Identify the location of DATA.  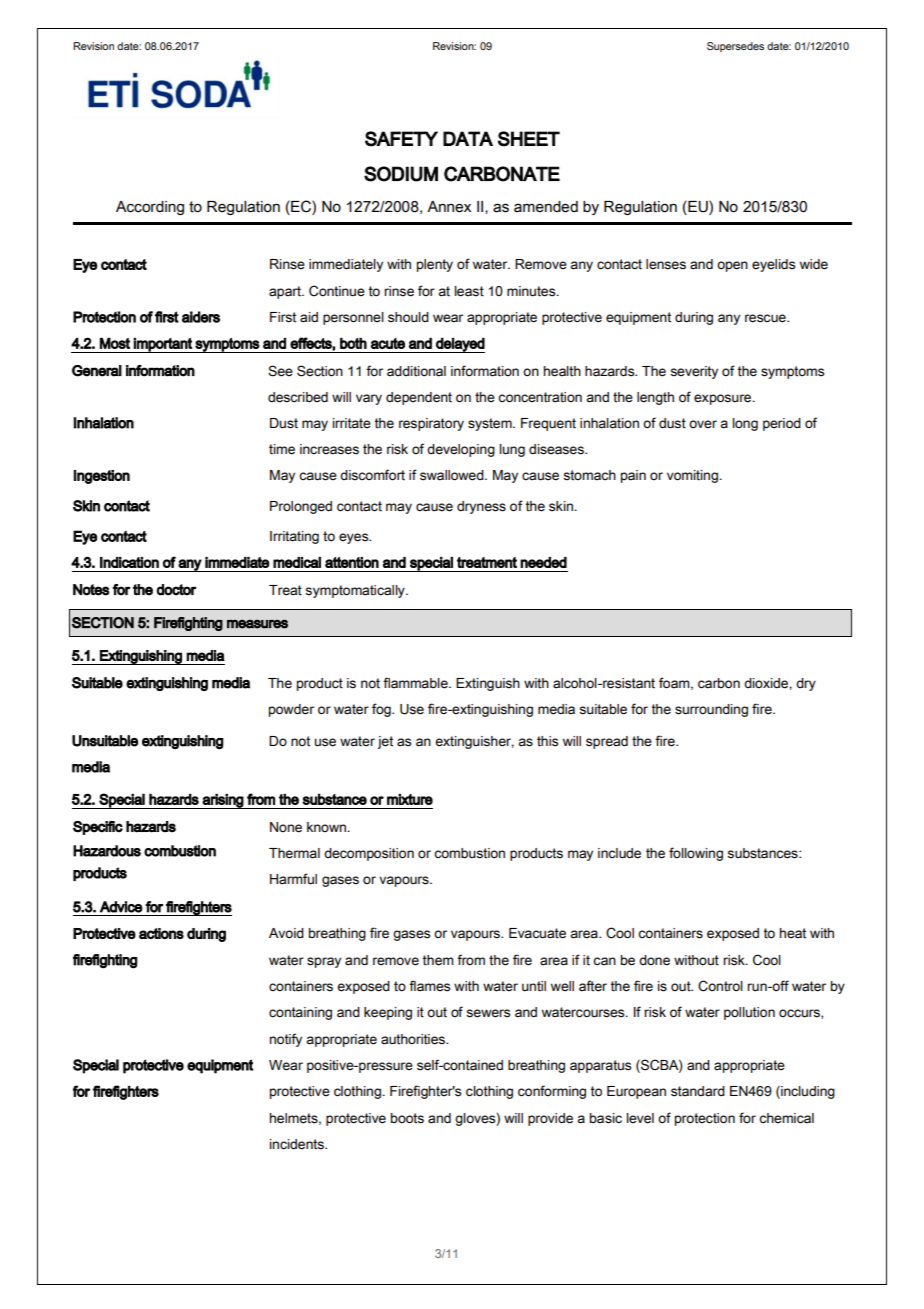
(468, 138).
